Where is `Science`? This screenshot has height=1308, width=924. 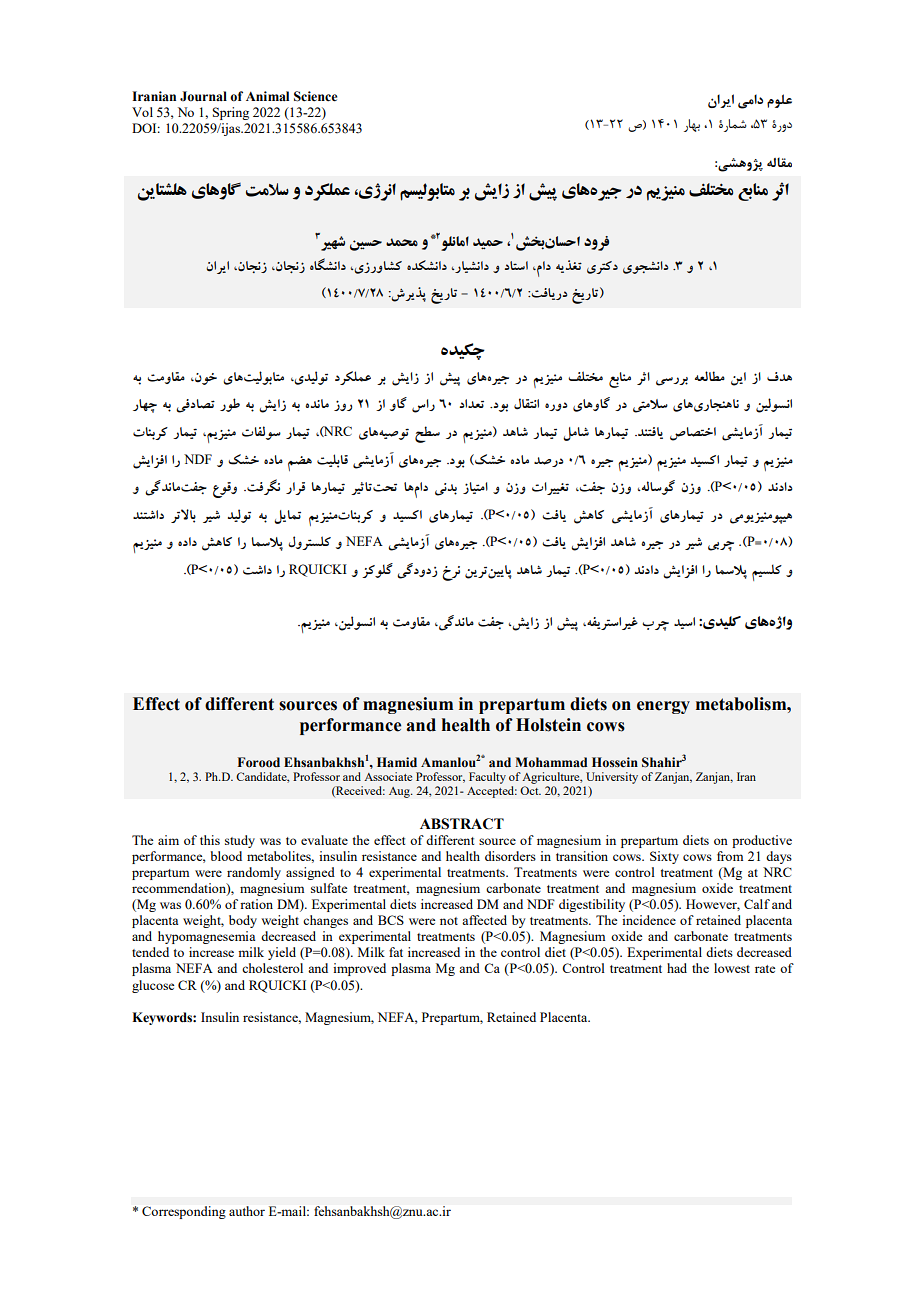 Science is located at coordinates (315, 96).
